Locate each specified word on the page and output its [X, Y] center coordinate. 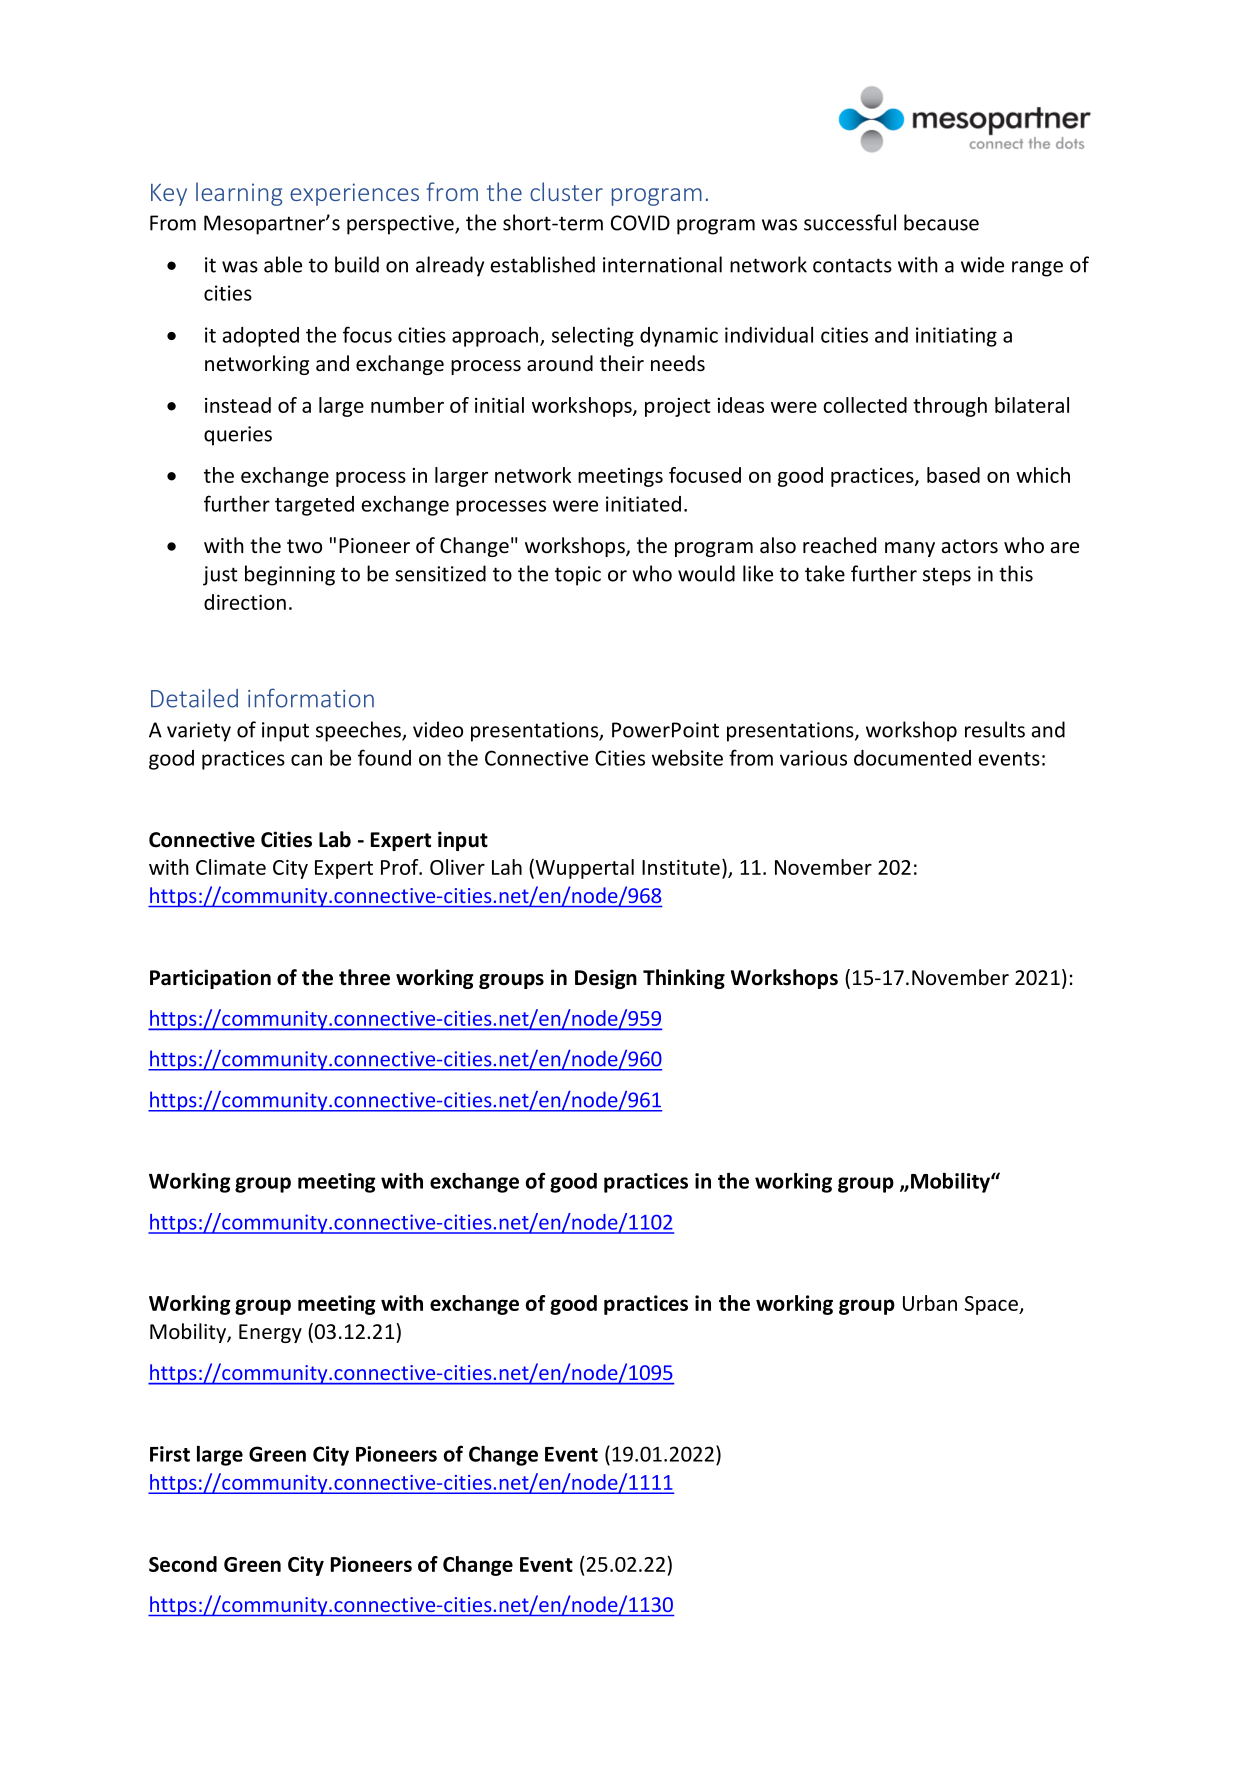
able [283, 264]
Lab [335, 839]
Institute [681, 867]
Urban [930, 1303]
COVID [640, 223]
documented [912, 758]
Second [183, 1564]
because [941, 222]
